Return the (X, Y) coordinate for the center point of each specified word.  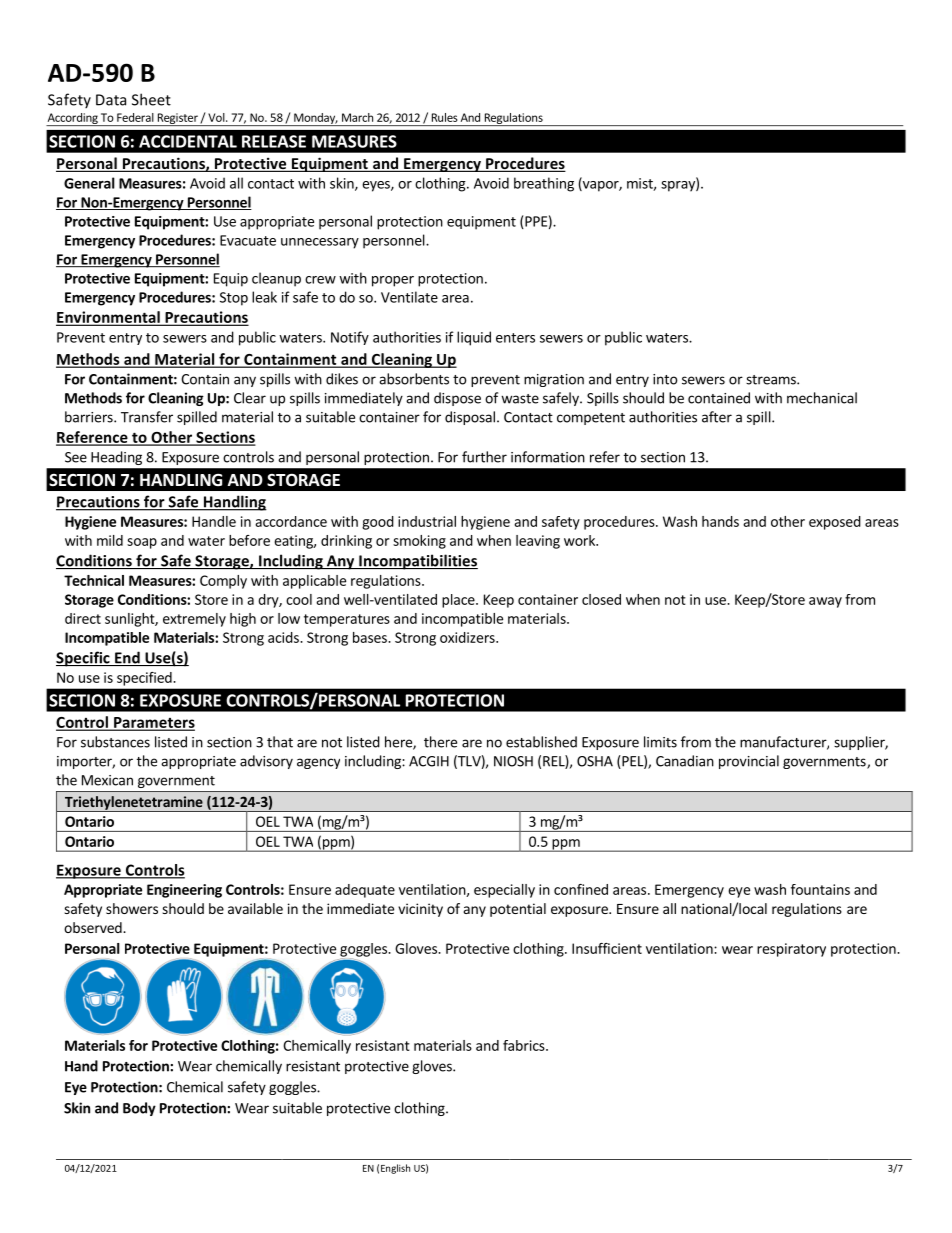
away (825, 602)
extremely (194, 620)
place (459, 601)
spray (679, 186)
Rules (445, 117)
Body (139, 1109)
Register (177, 119)
